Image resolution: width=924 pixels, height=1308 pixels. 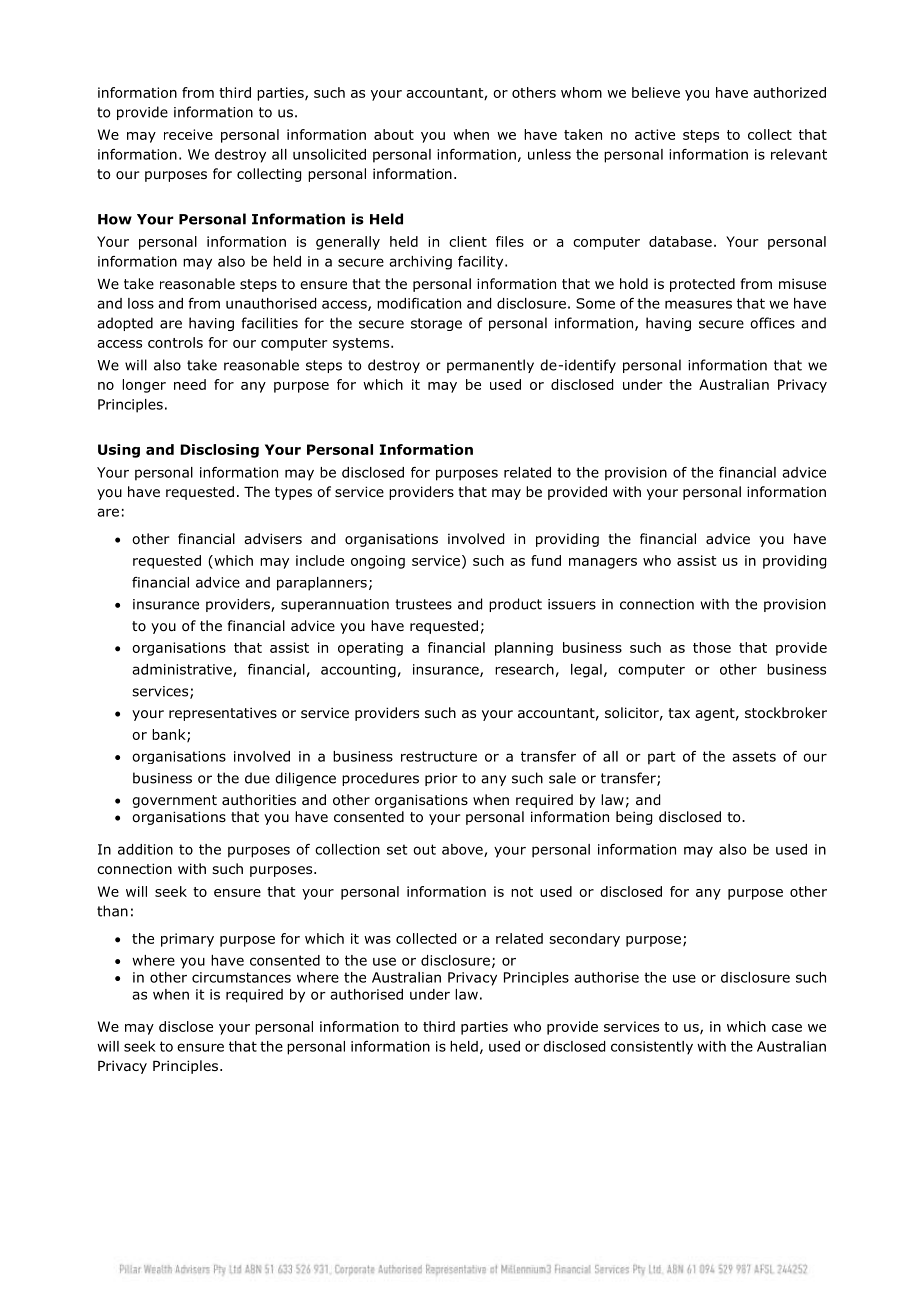 What do you see at coordinates (141, 303) in the screenshot?
I see `loss` at bounding box center [141, 303].
